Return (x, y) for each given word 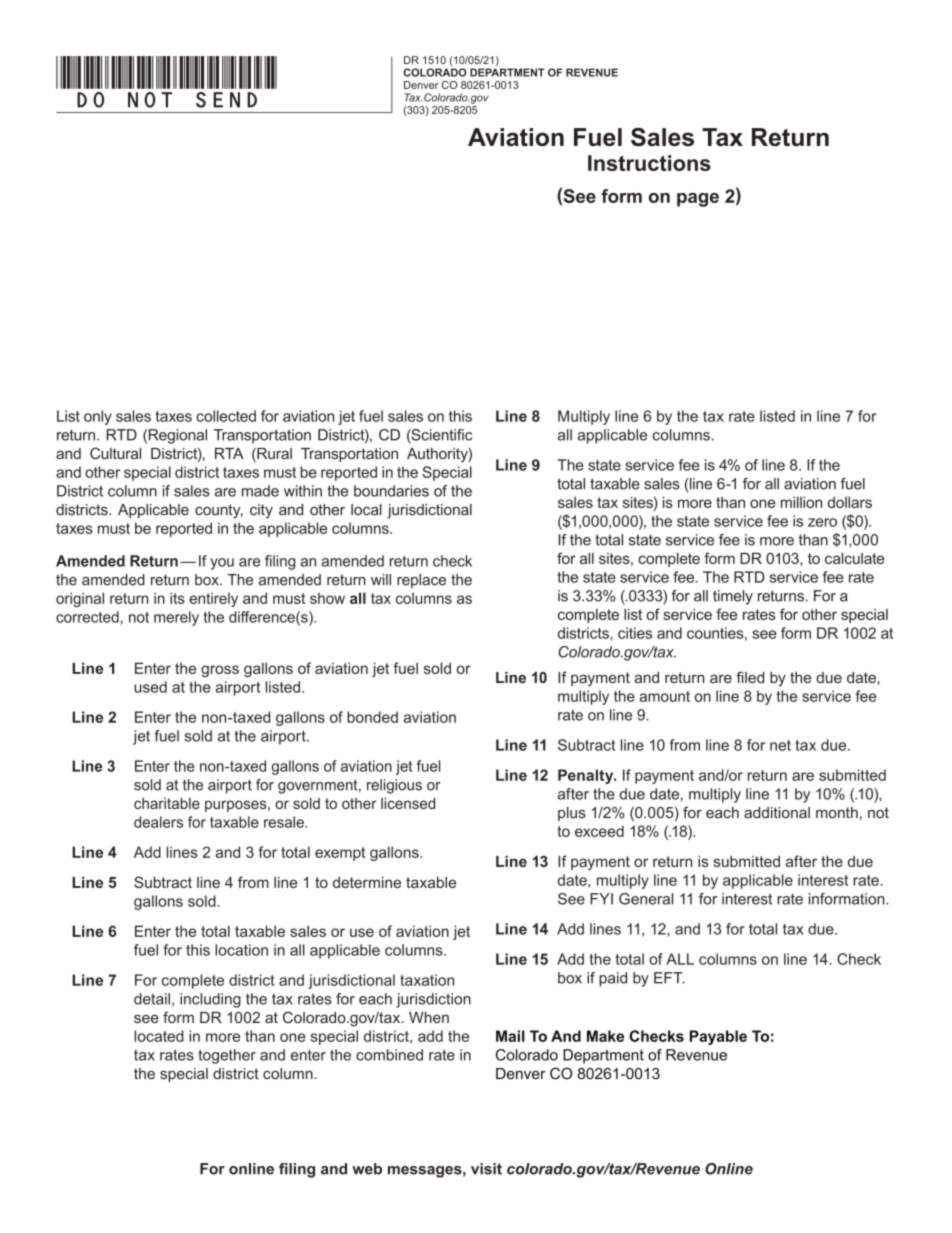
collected (226, 416)
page (698, 200)
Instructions (649, 163)
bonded (372, 717)
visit (486, 1169)
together (227, 1056)
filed (750, 677)
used (150, 687)
